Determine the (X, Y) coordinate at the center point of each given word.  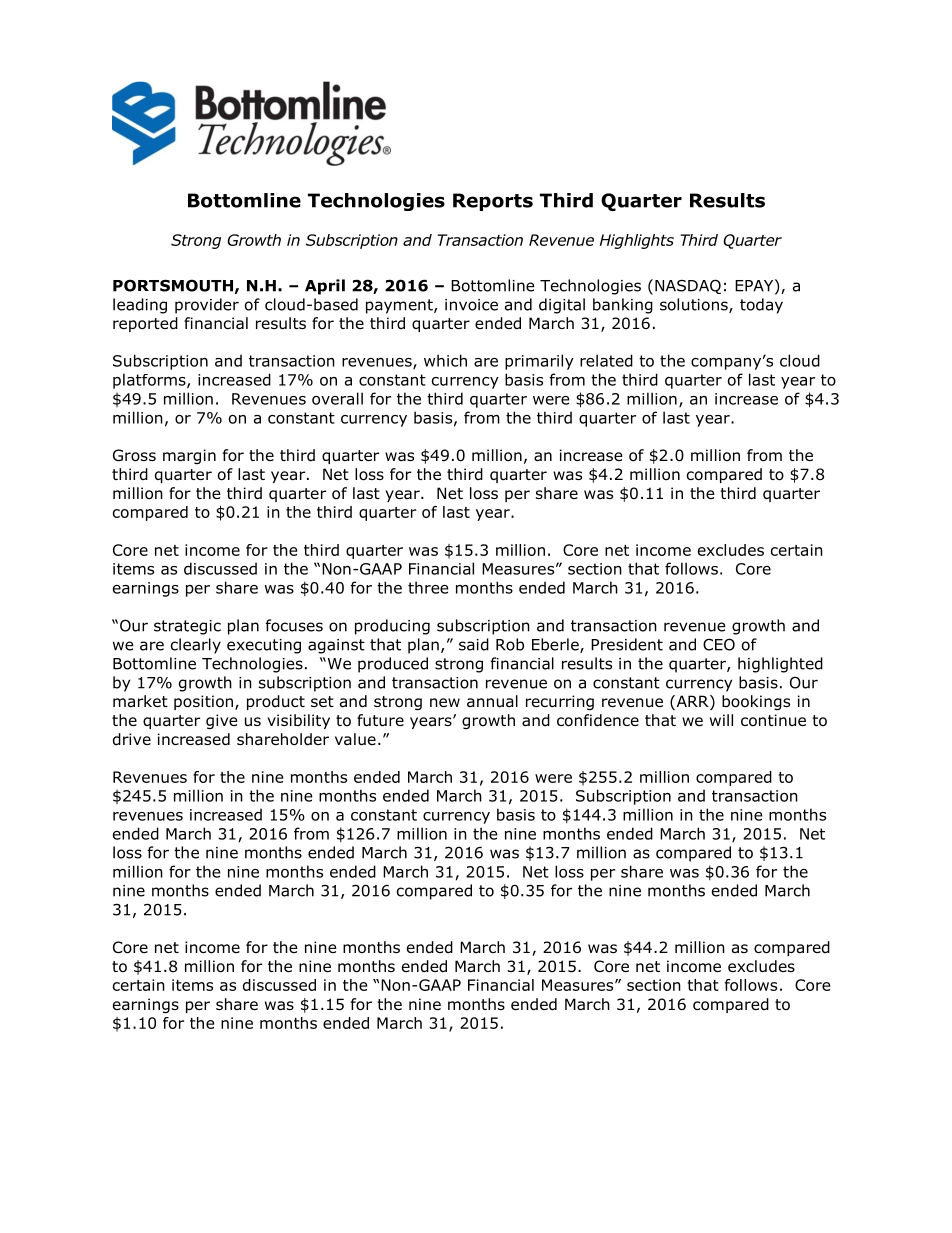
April (325, 287)
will (721, 720)
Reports (493, 202)
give (222, 721)
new (445, 702)
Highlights (637, 241)
